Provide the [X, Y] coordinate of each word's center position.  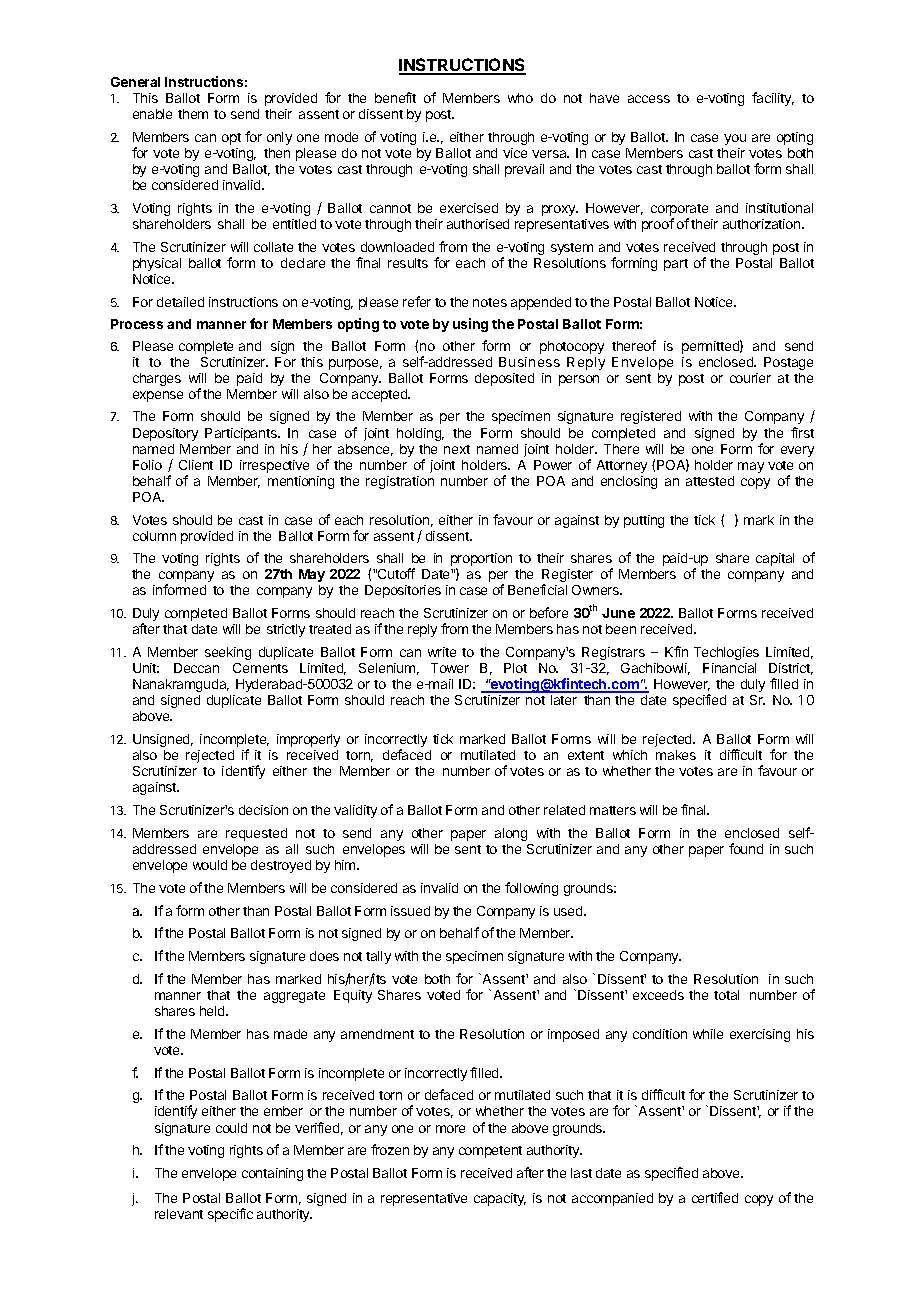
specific [230, 1215]
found [746, 848]
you [735, 139]
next [457, 449]
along [511, 834]
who [520, 98]
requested [256, 834]
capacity [500, 1199]
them [193, 114]
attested [710, 481]
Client [196, 465]
